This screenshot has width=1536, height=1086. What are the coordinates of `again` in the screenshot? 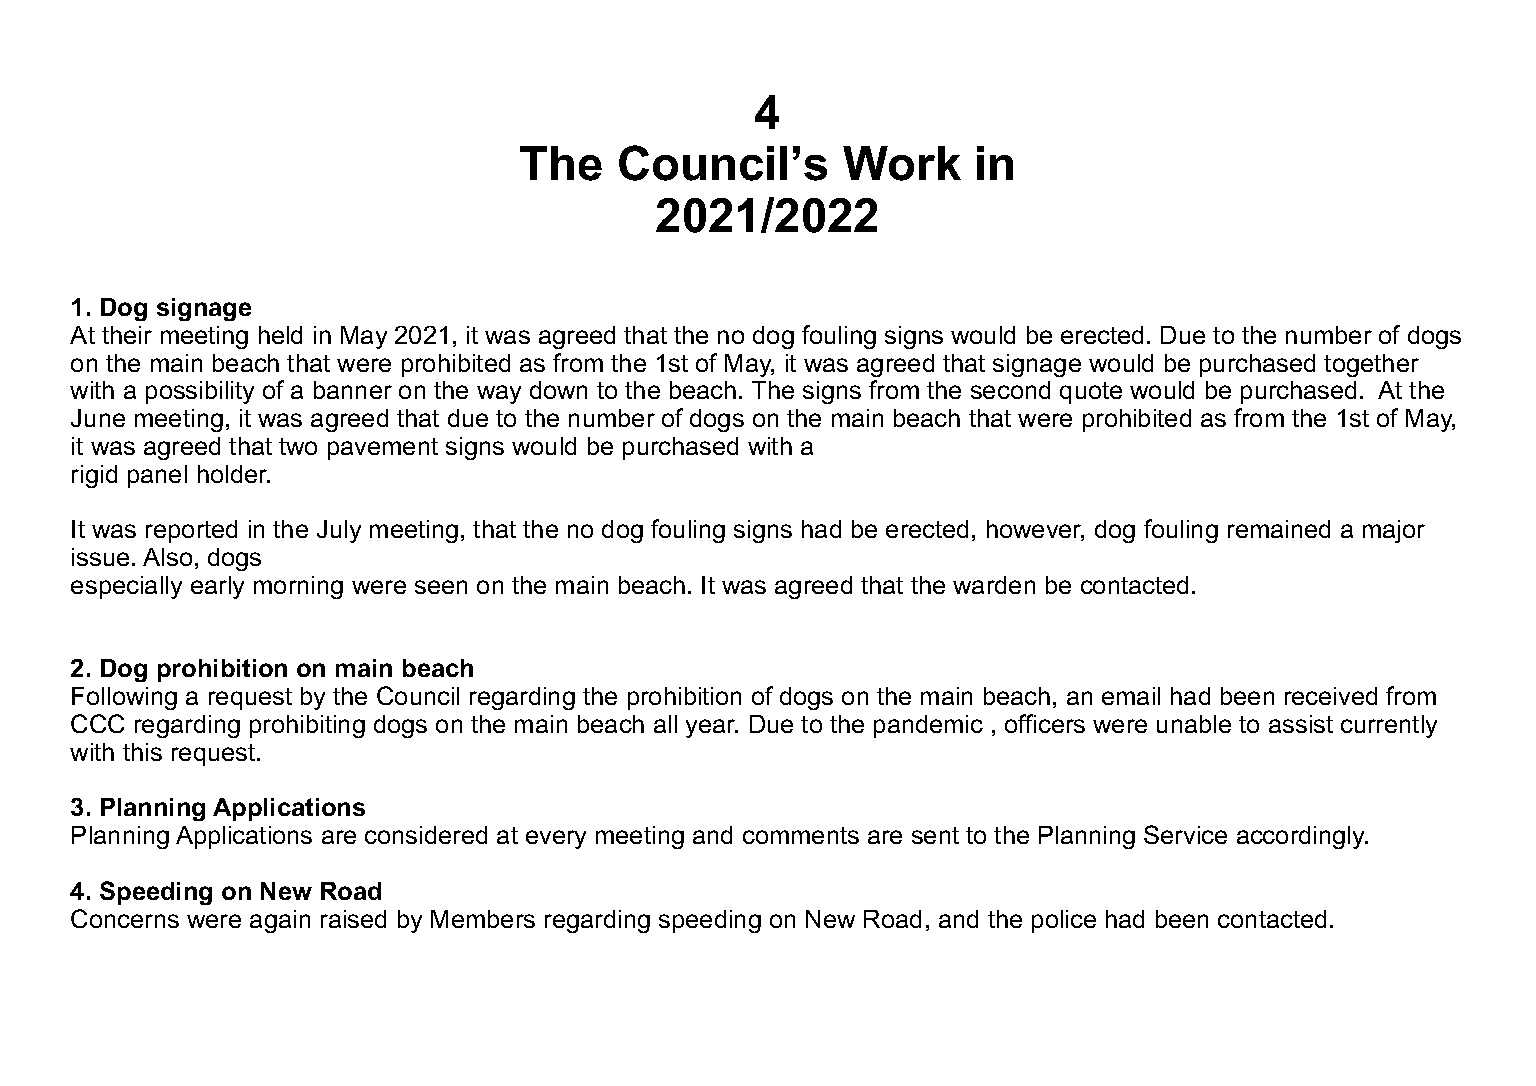 It's located at (280, 921).
